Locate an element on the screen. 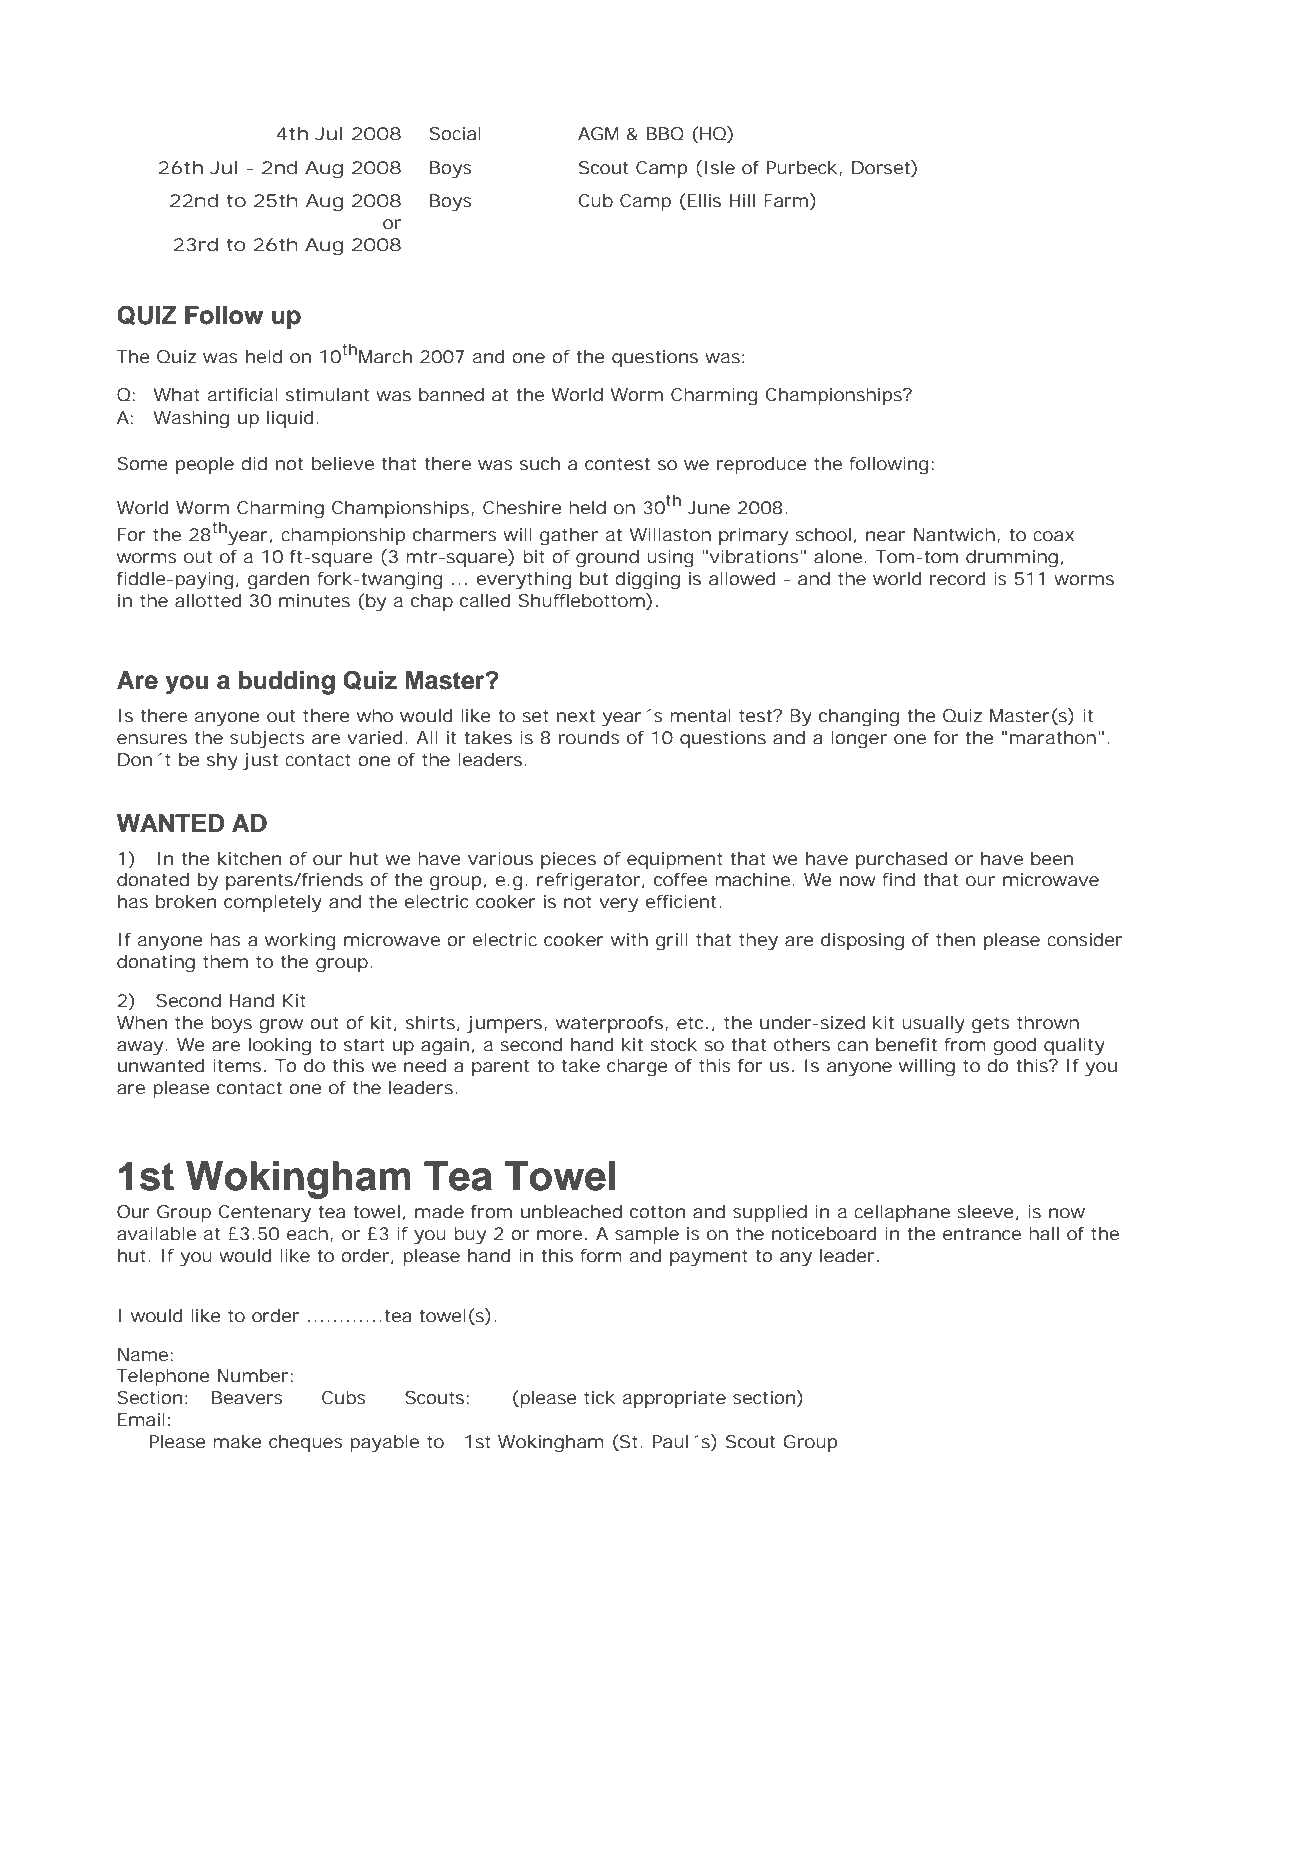  Beavers is located at coordinates (247, 1397).
